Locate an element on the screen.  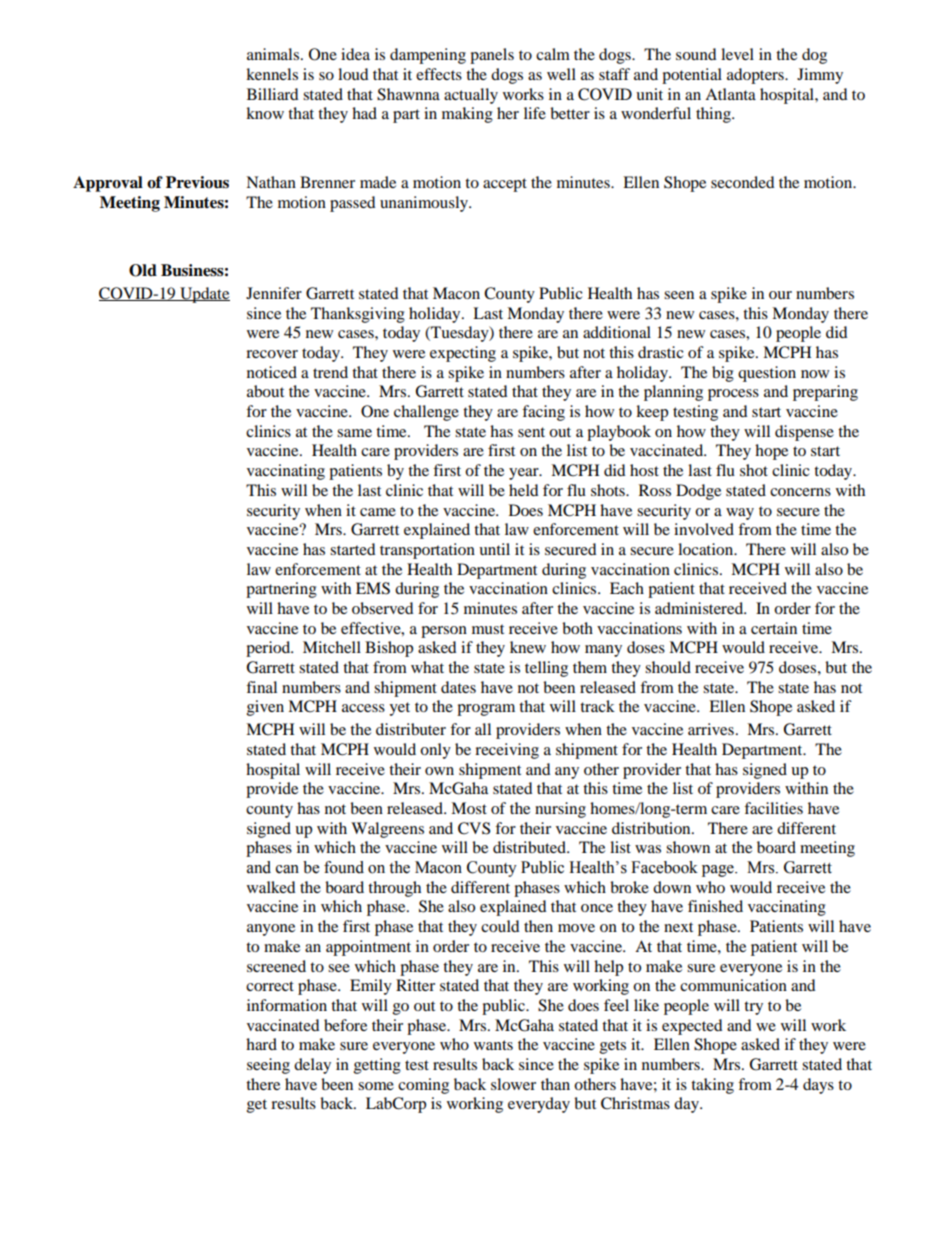
coming is located at coordinates (423, 1086).
